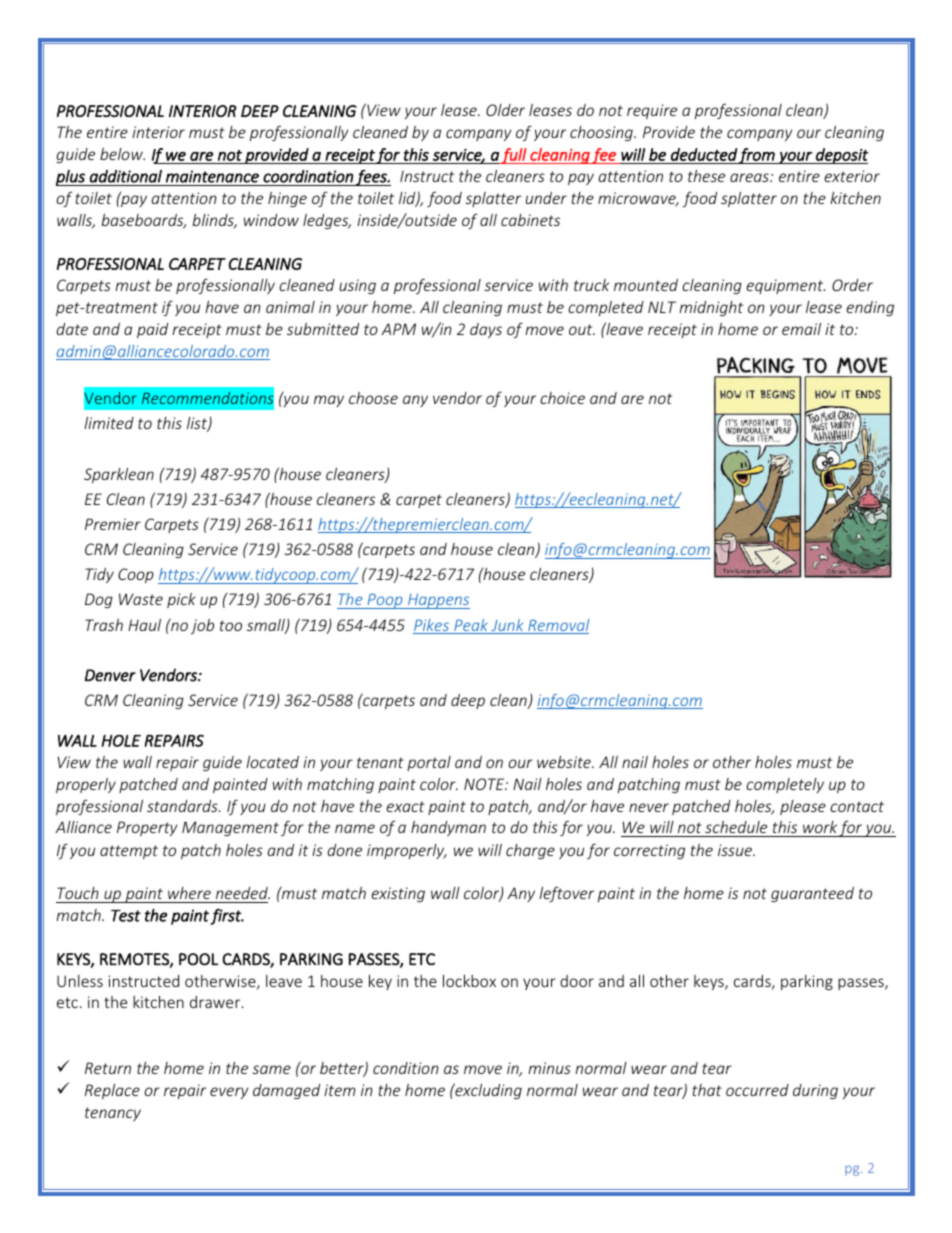 This screenshot has width=952, height=1233. What do you see at coordinates (122, 154) in the screenshot?
I see `below` at bounding box center [122, 154].
